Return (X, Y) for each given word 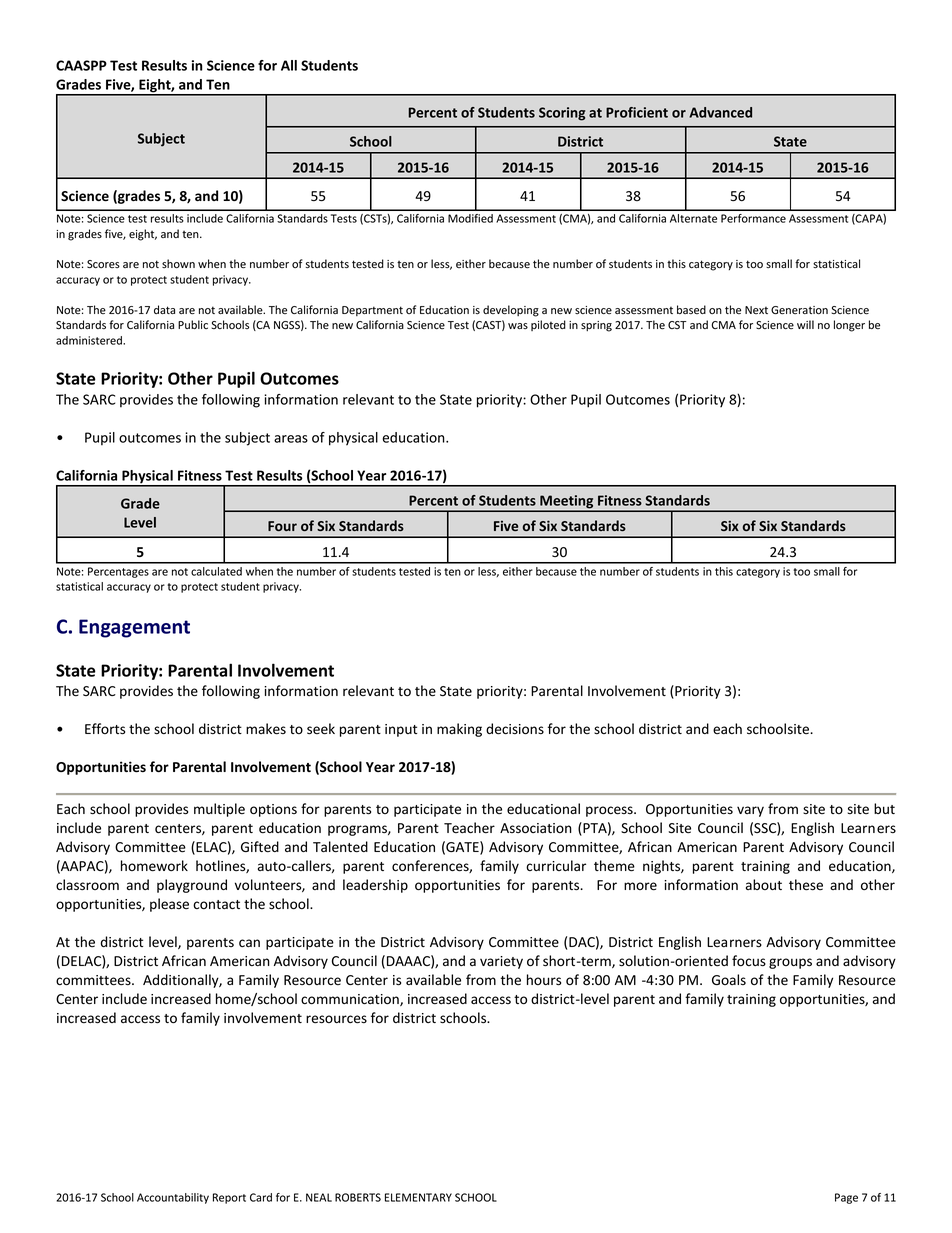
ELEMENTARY (418, 1197)
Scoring (562, 114)
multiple (219, 810)
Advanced (720, 112)
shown (178, 263)
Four (282, 526)
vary (750, 811)
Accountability (173, 1198)
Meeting (567, 503)
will (805, 324)
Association (536, 828)
